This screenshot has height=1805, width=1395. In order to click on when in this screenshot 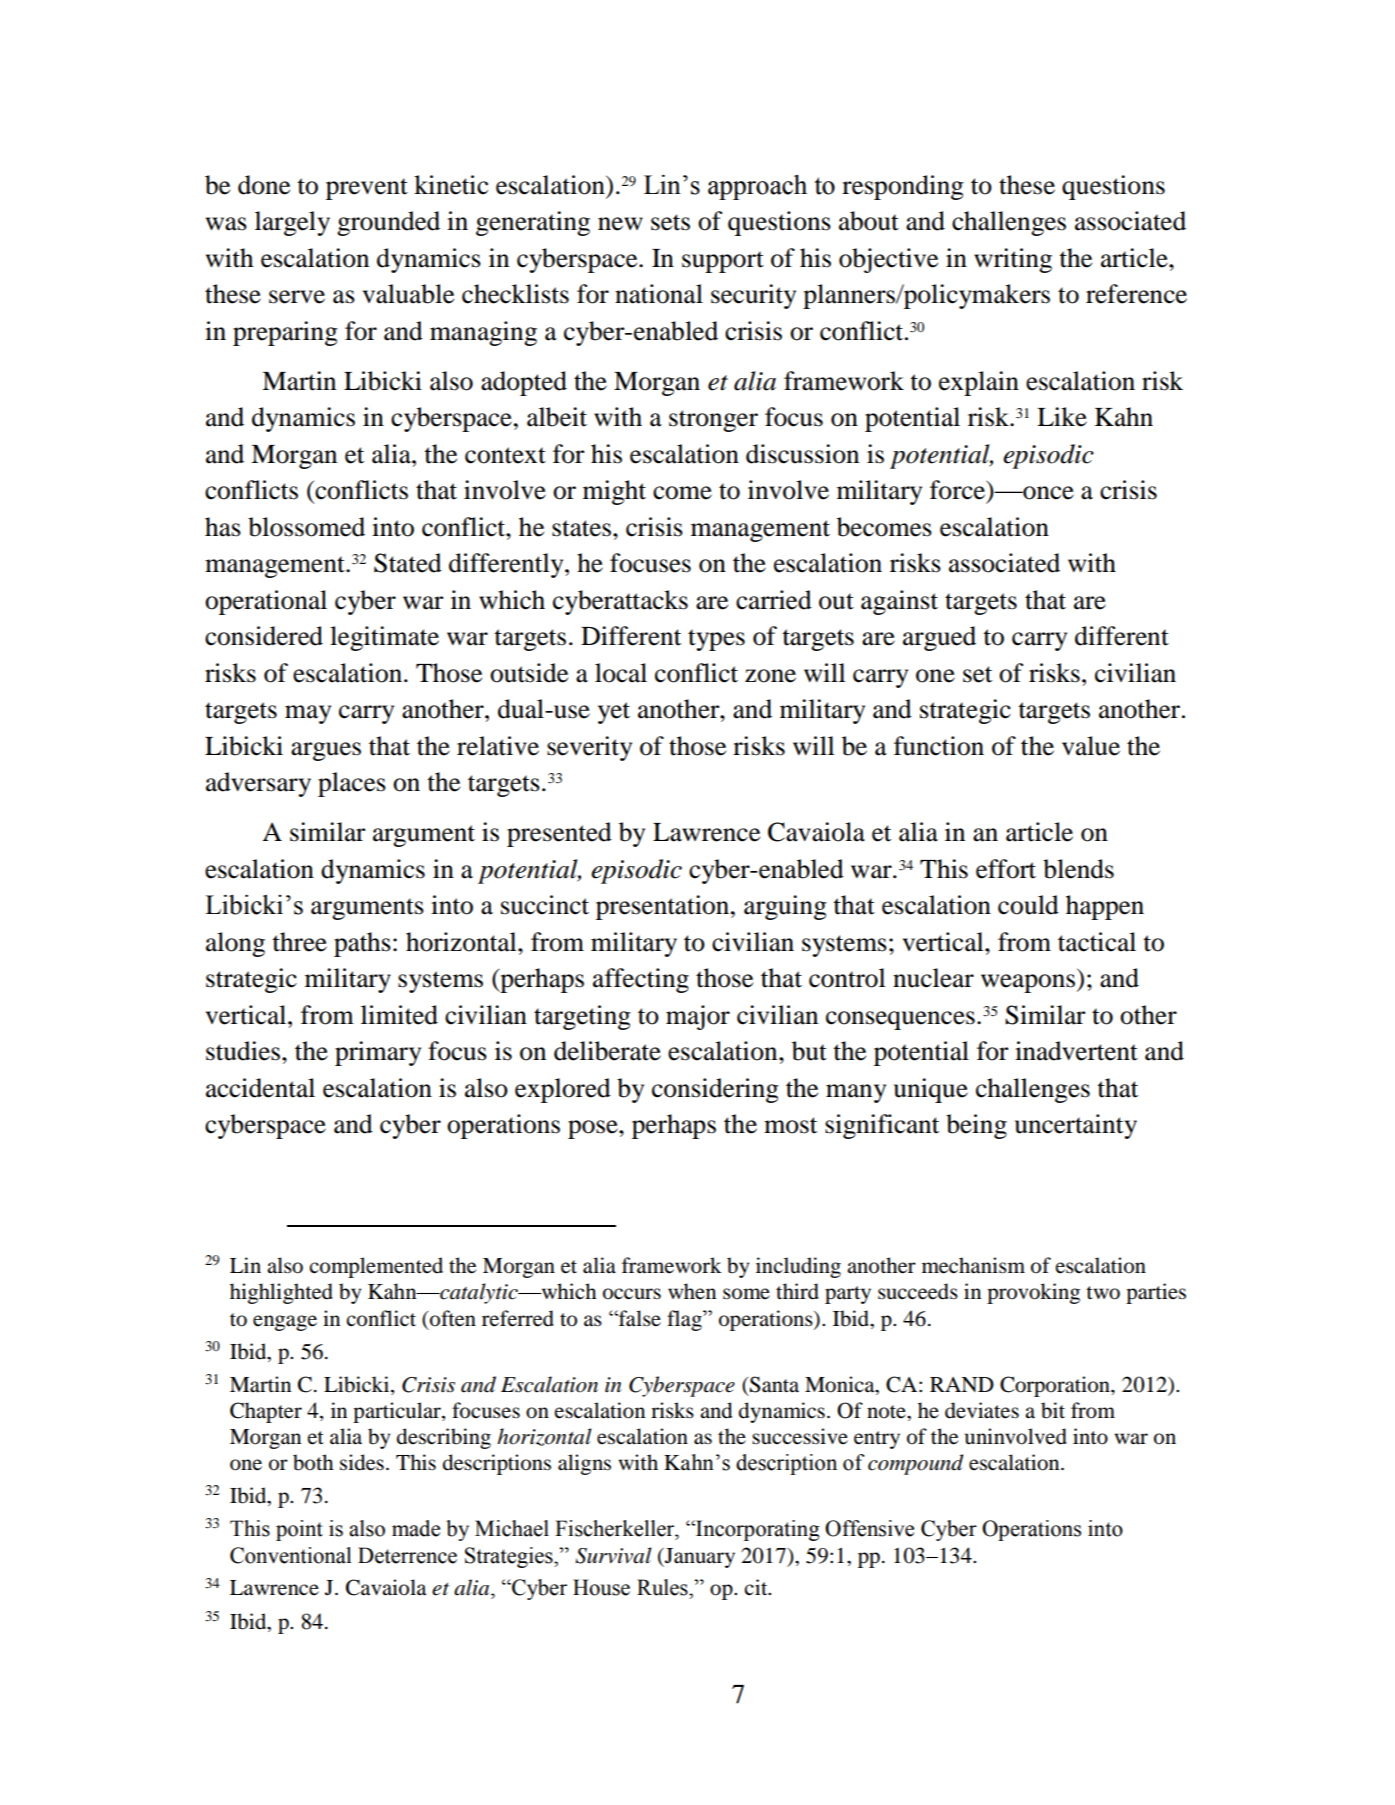, I will do `click(692, 1291)`.
